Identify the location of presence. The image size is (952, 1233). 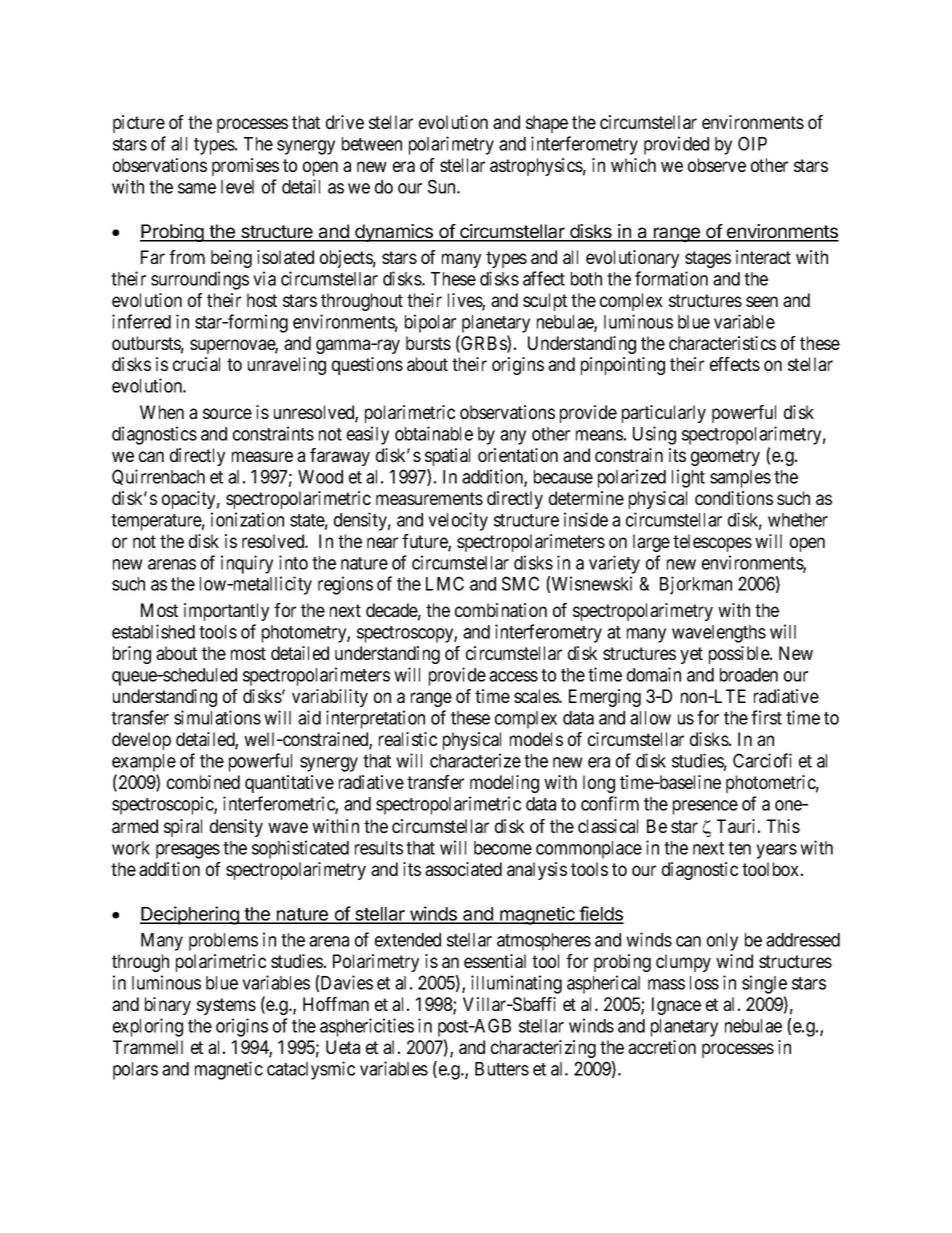
(705, 807).
